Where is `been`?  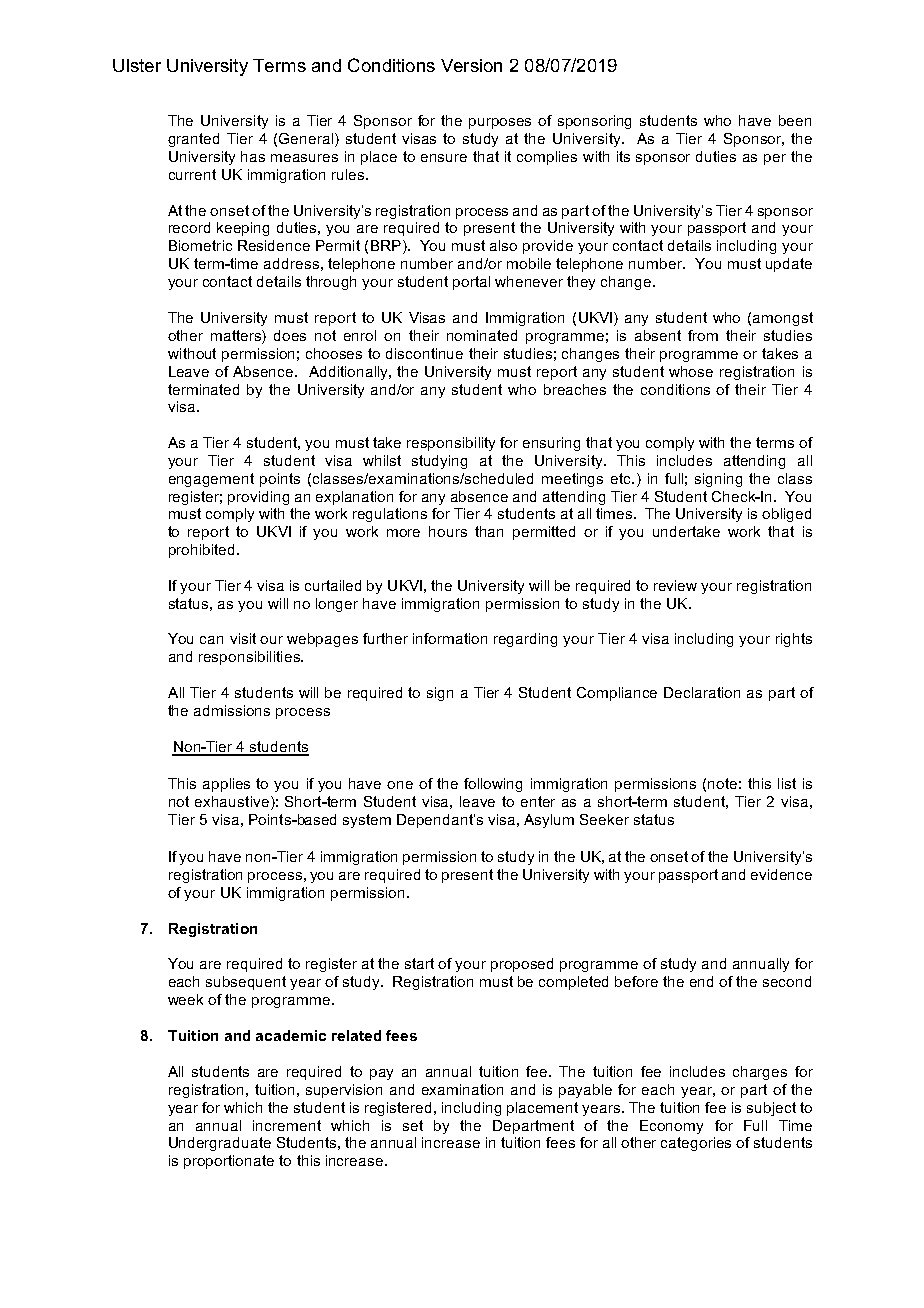
been is located at coordinates (795, 120).
